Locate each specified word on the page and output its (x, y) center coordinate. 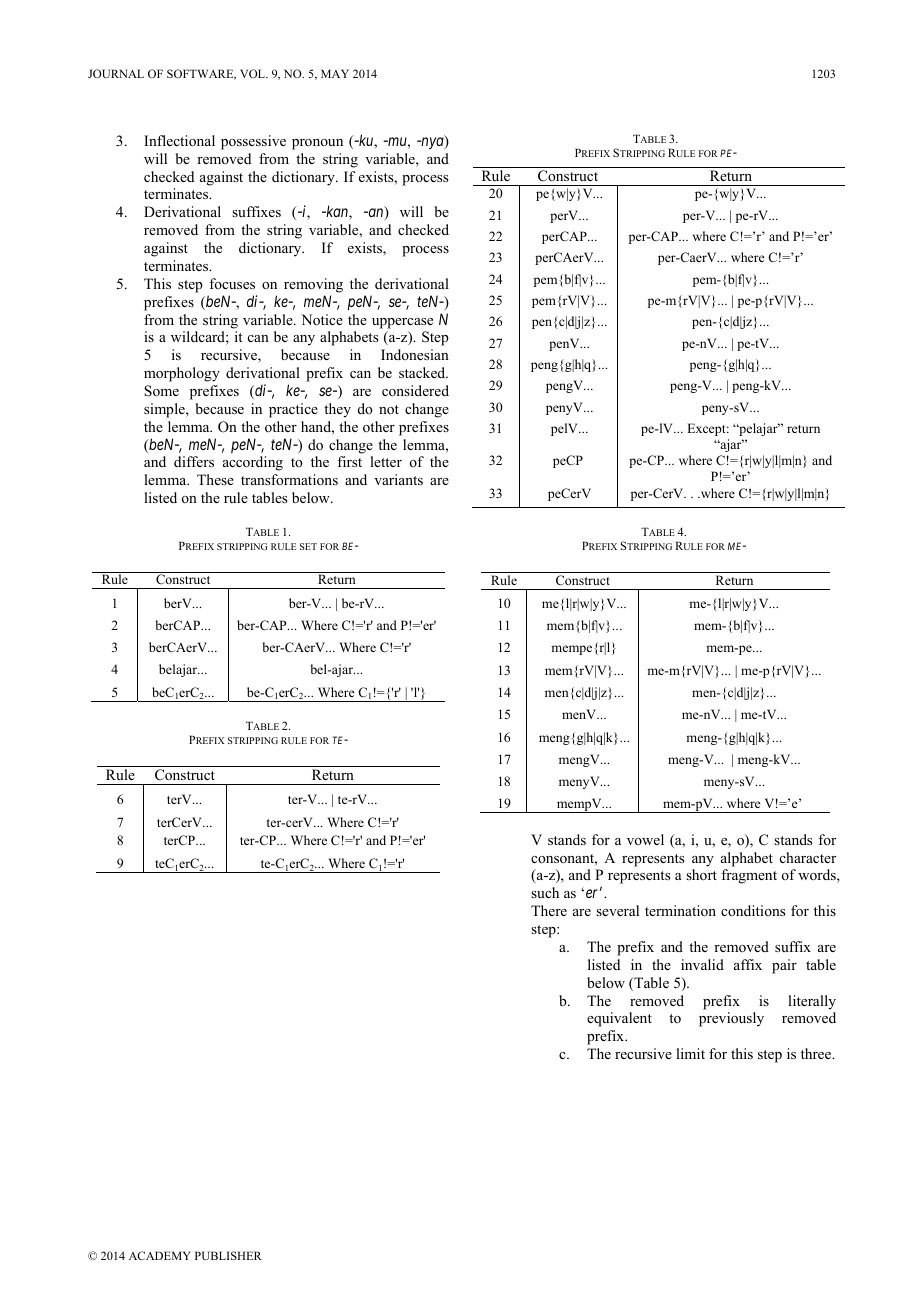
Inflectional (179, 141)
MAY (335, 73)
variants (398, 479)
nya (432, 143)
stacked (423, 372)
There (549, 910)
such (545, 892)
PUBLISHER (228, 1255)
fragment (749, 876)
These (215, 479)
